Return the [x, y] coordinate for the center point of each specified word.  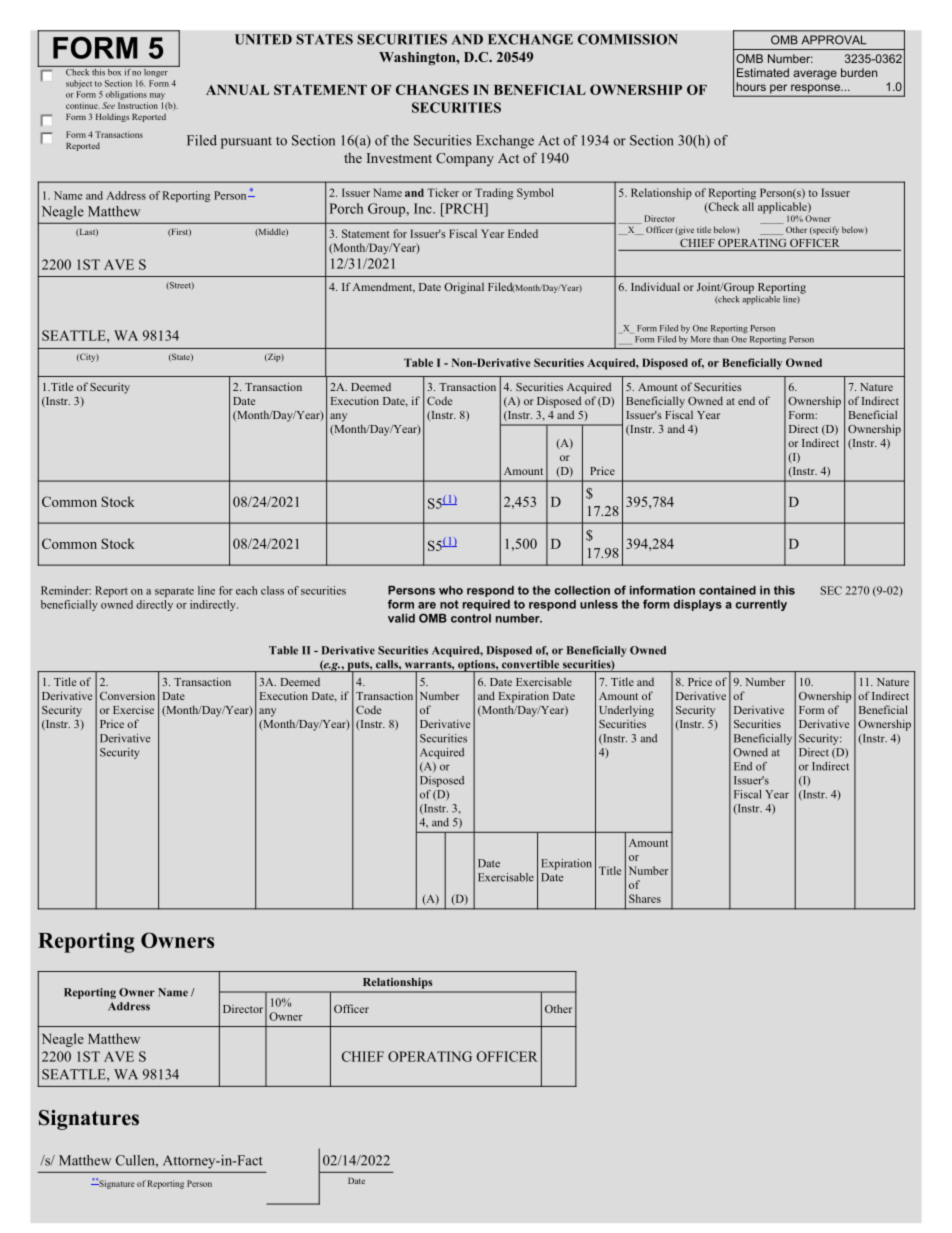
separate [174, 592]
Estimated [763, 72]
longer [156, 71]
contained [727, 590]
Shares [645, 898]
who [451, 590]
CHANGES [432, 89]
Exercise [133, 709]
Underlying [626, 711]
